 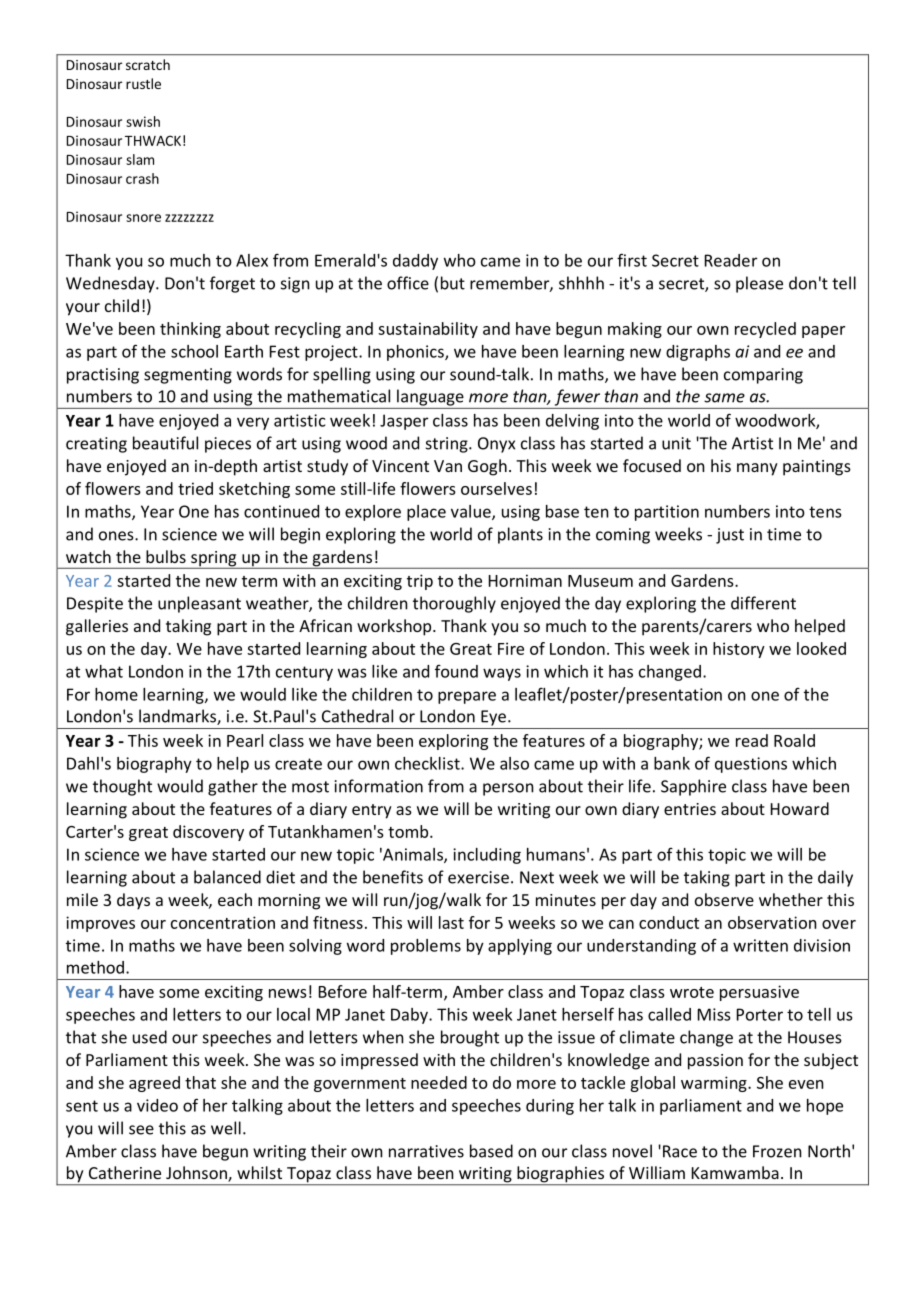 I want to click on bulbs, so click(x=166, y=556).
